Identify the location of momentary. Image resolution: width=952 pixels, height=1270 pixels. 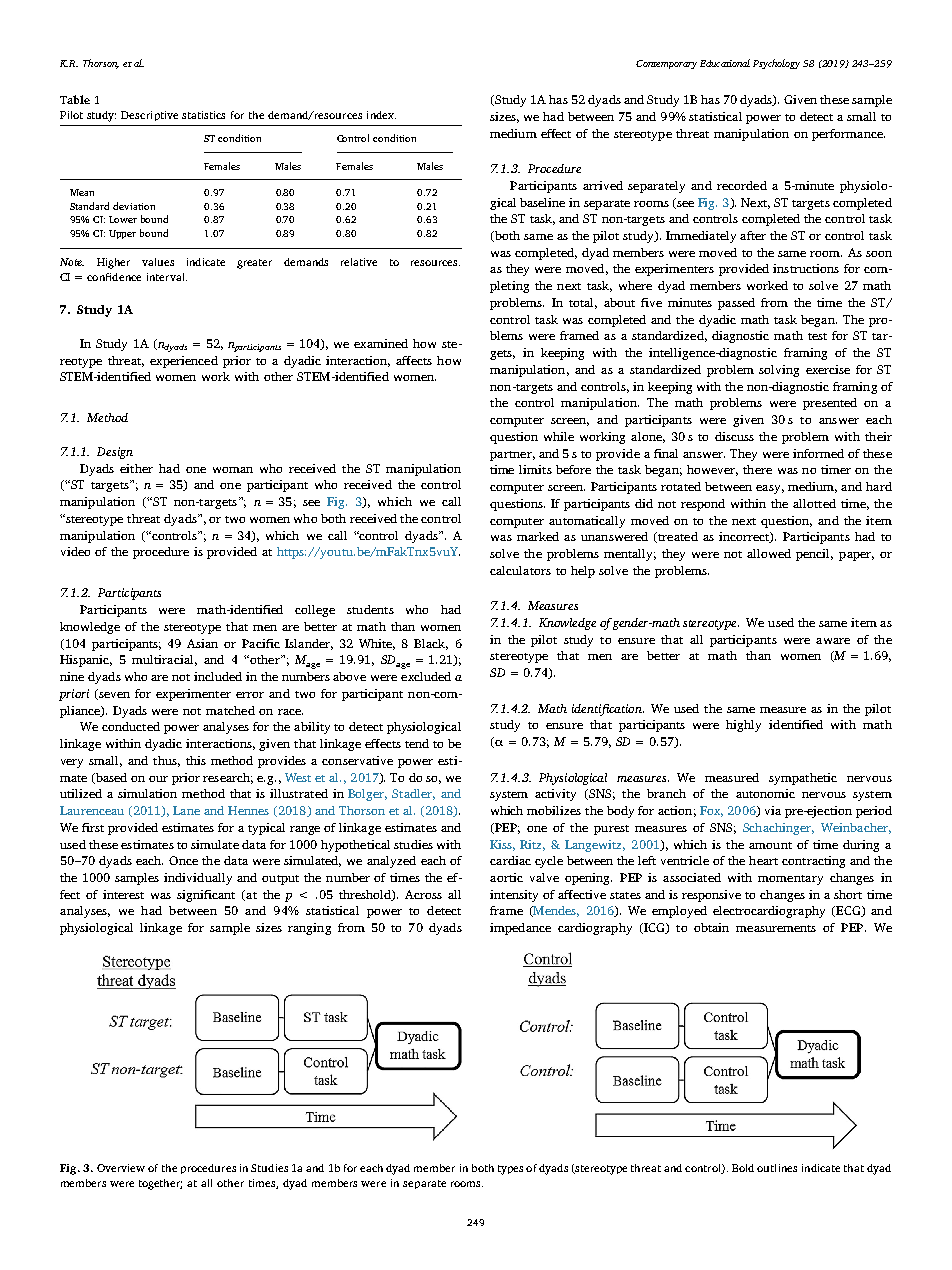
(790, 880).
